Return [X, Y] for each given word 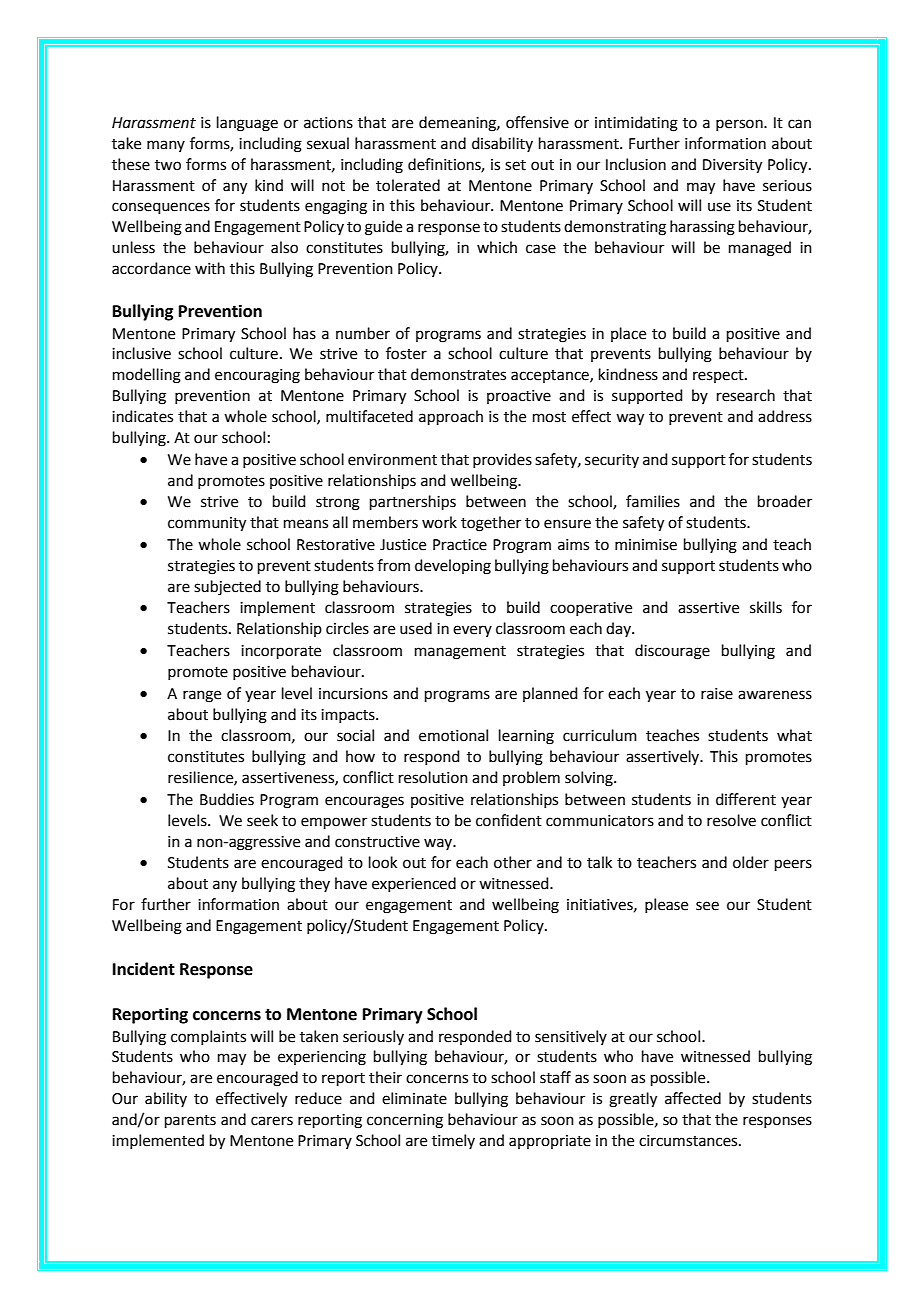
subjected [227, 588]
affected [693, 1098]
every [472, 631]
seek [262, 820]
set [515, 165]
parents [190, 1121]
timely [453, 1141]
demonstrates [458, 374]
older [751, 862]
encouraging [257, 376]
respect [719, 376]
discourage [672, 652]
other [513, 862]
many [166, 146]
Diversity [732, 166]
